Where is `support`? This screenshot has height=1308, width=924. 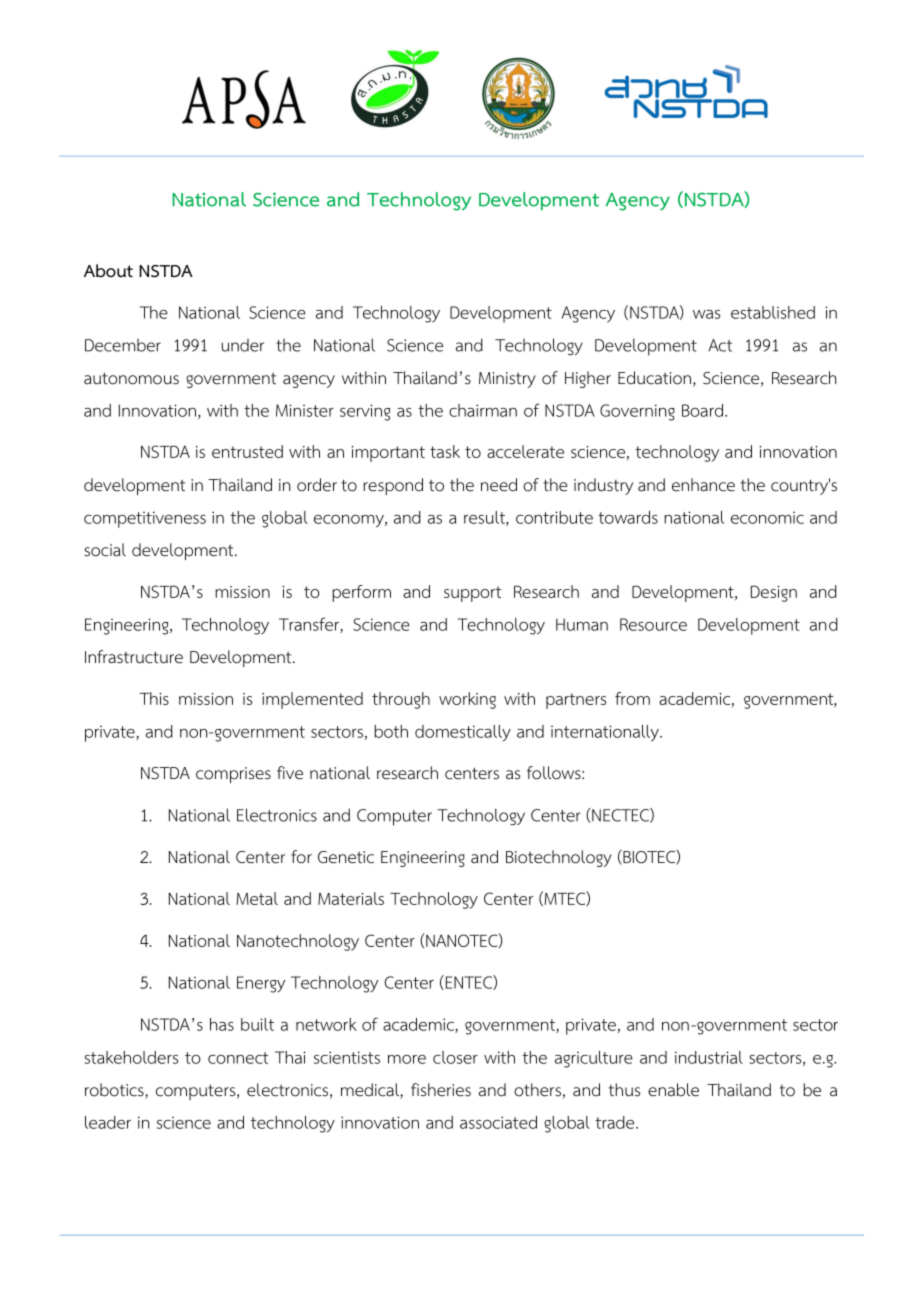 support is located at coordinates (473, 594).
